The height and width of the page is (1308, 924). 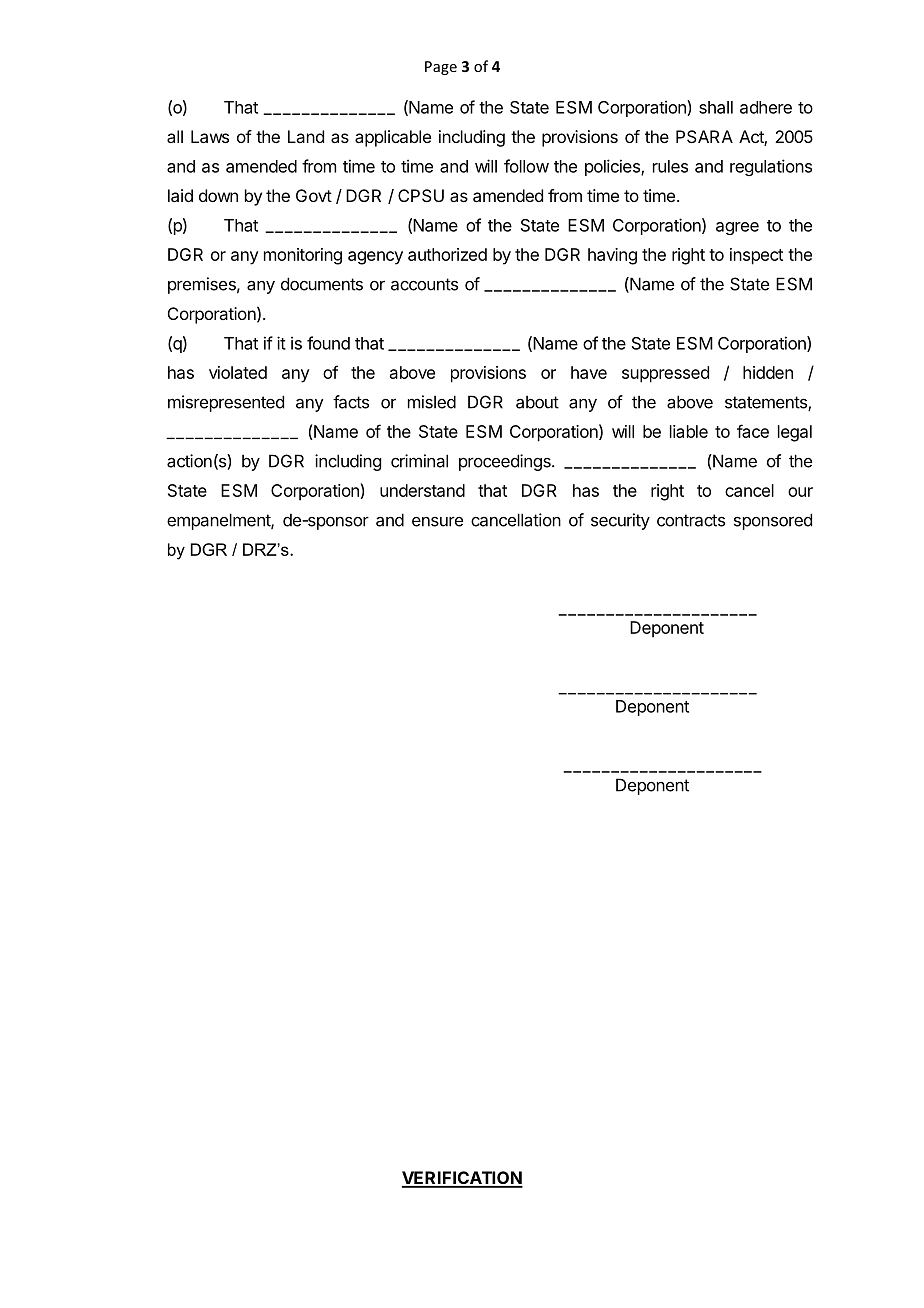 I want to click on hidden, so click(x=768, y=372).
